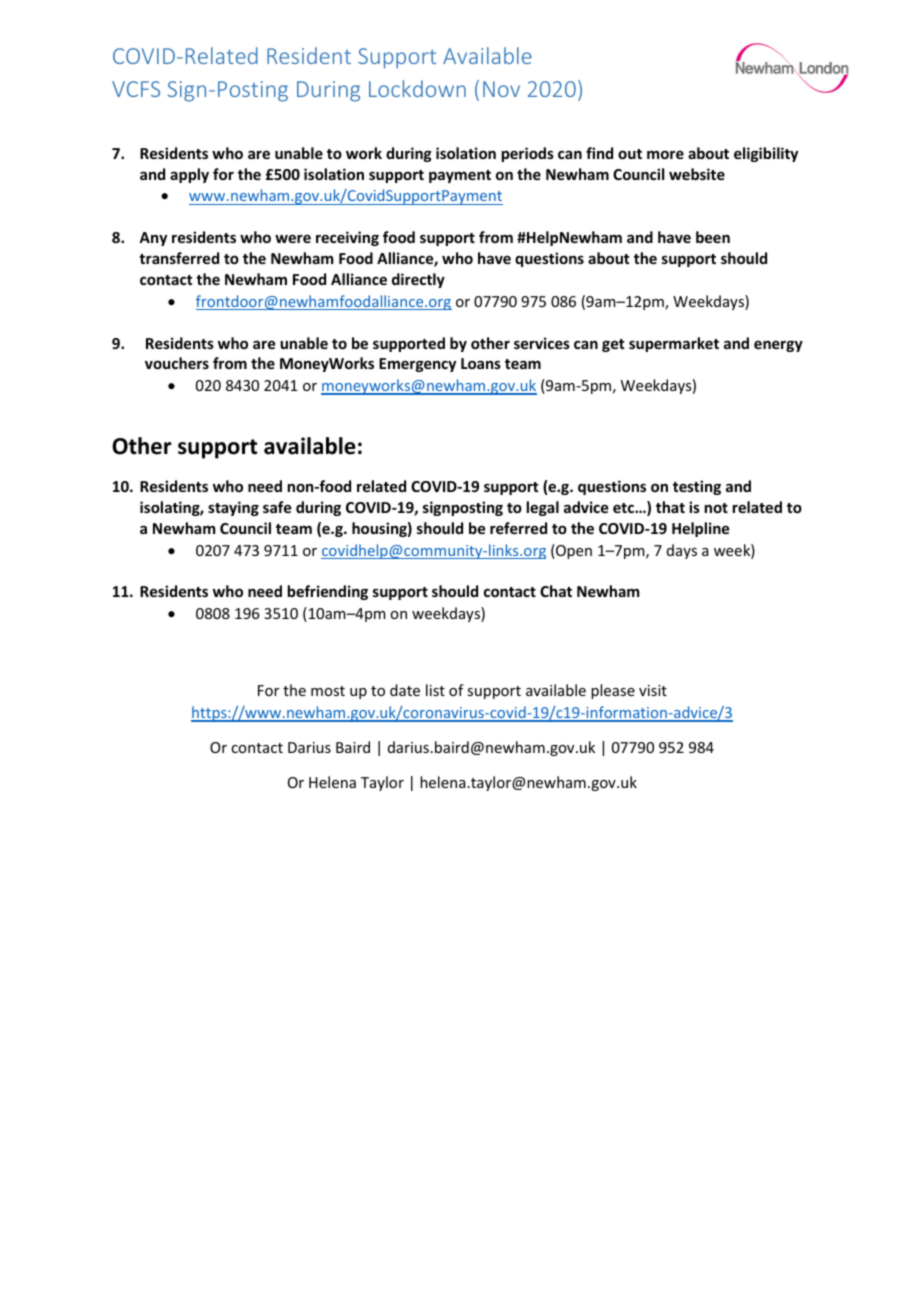  Describe the element at coordinates (665, 154) in the document. I see `more` at that location.
